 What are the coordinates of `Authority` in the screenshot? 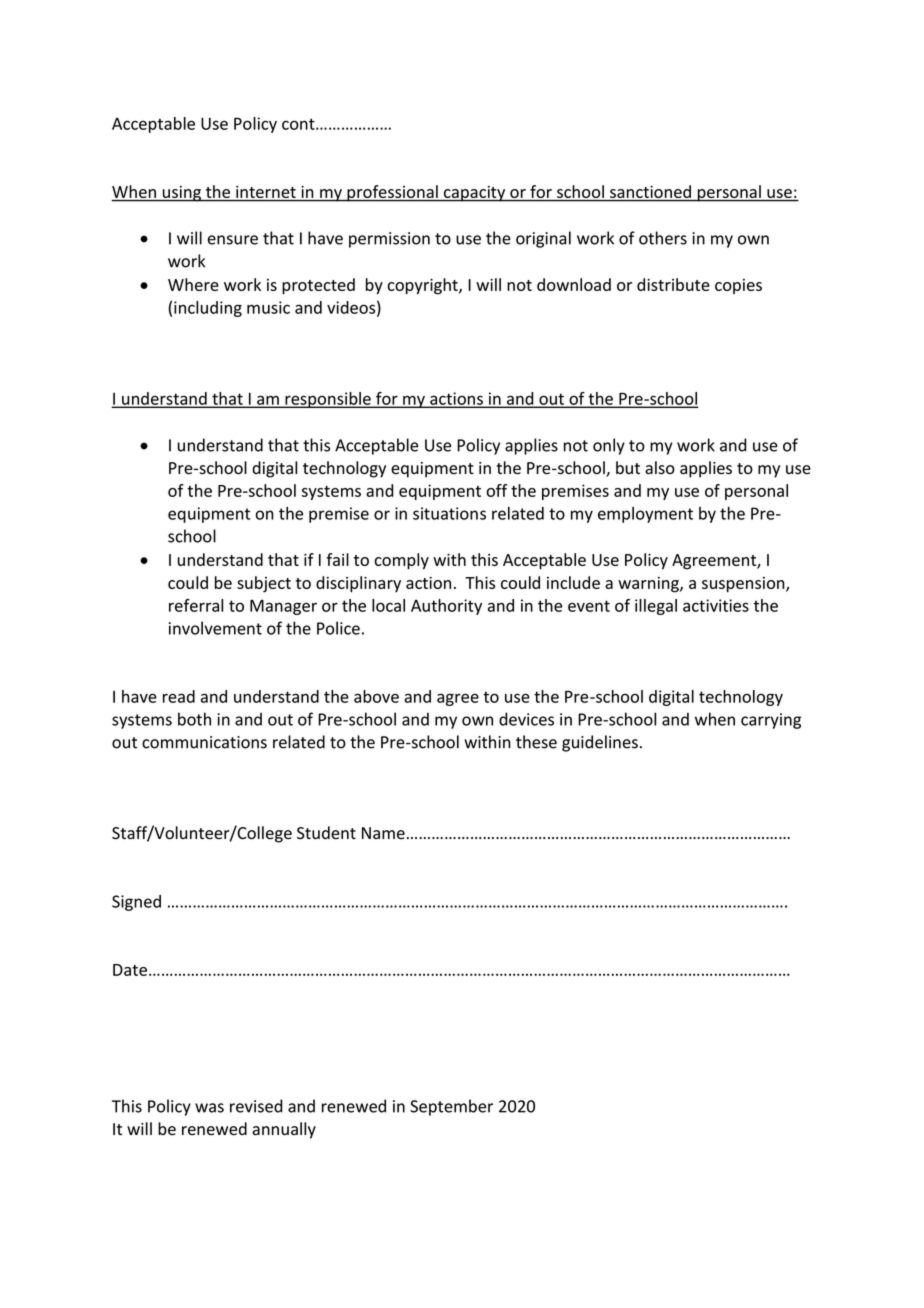 It's located at (446, 607).
